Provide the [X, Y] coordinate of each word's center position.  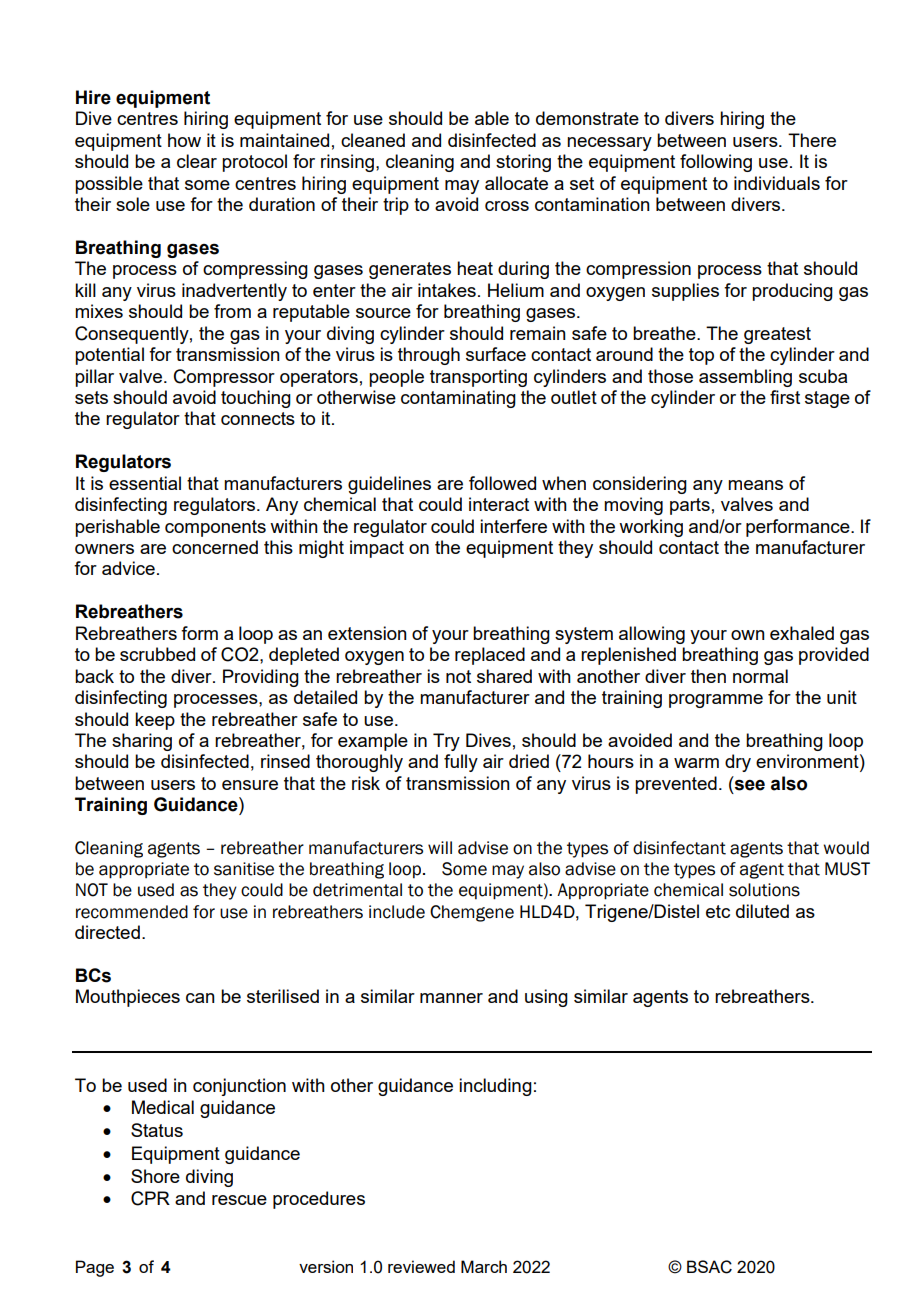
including [495, 1087]
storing [523, 163]
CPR [150, 1198]
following [716, 163]
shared [504, 676]
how [184, 140]
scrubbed [157, 654]
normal [760, 676]
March [484, 1266]
